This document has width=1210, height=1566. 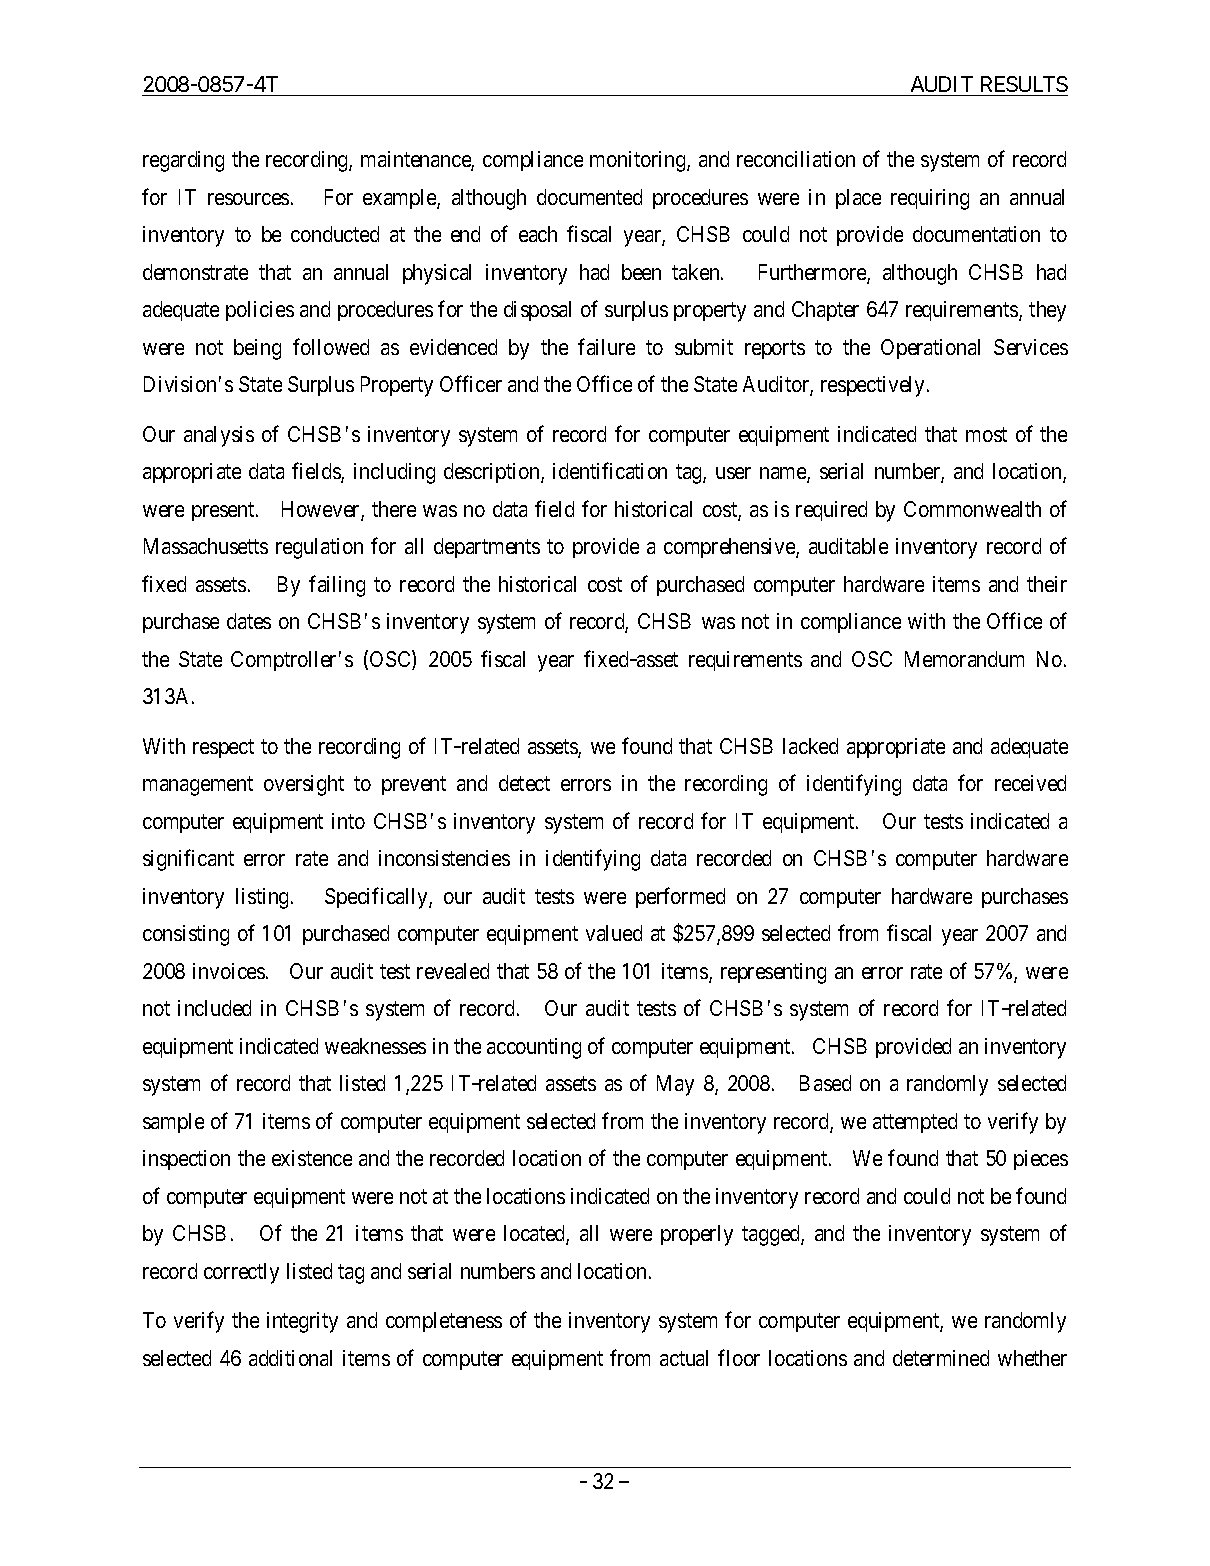 What do you see at coordinates (915, 1123) in the document?
I see `attempted` at bounding box center [915, 1123].
